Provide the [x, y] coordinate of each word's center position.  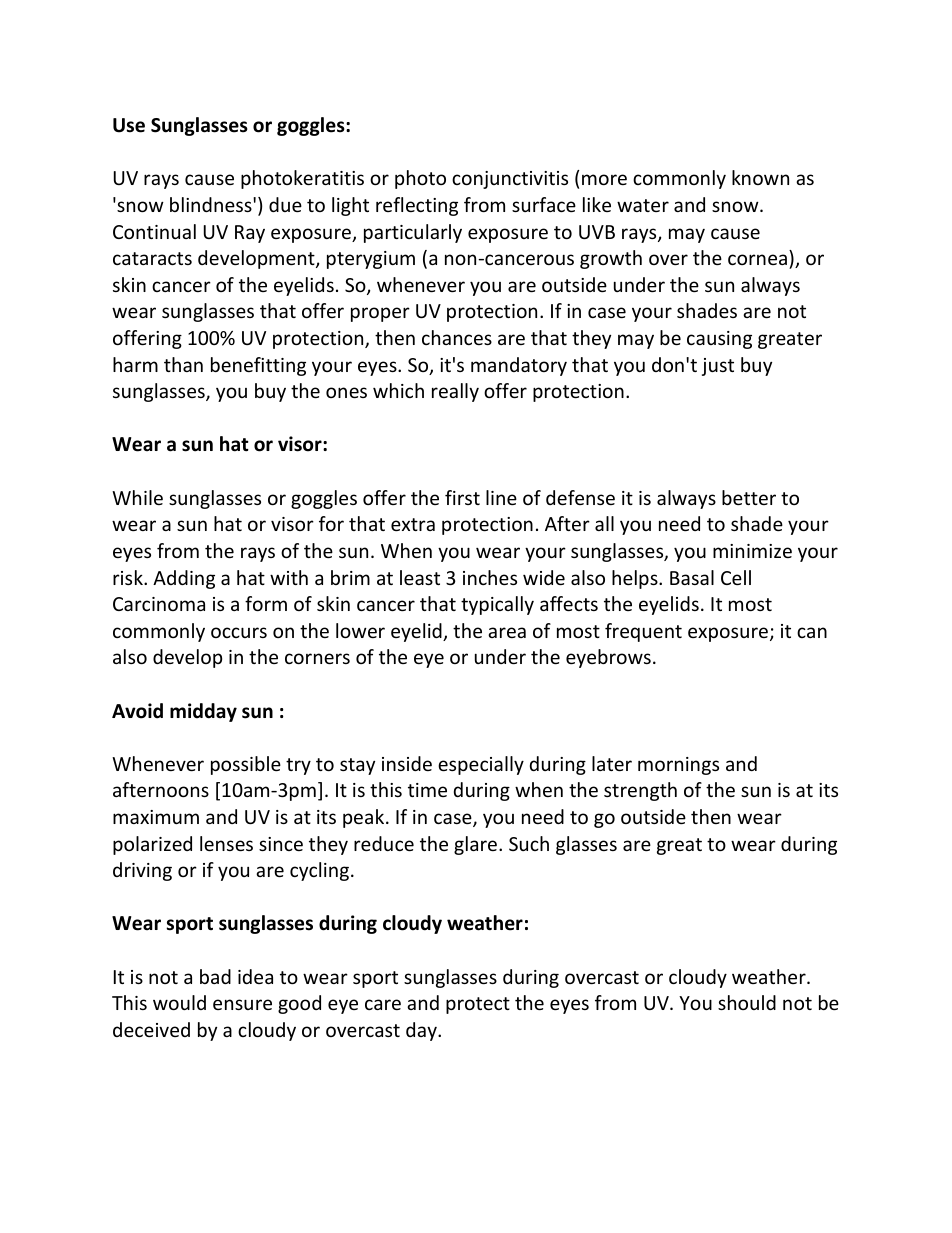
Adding [184, 579]
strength [640, 791]
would [179, 1002]
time [427, 790]
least [420, 577]
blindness [212, 204]
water [643, 205]
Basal [692, 577]
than [183, 364]
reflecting [417, 206]
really [455, 392]
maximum [156, 817]
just [718, 367]
